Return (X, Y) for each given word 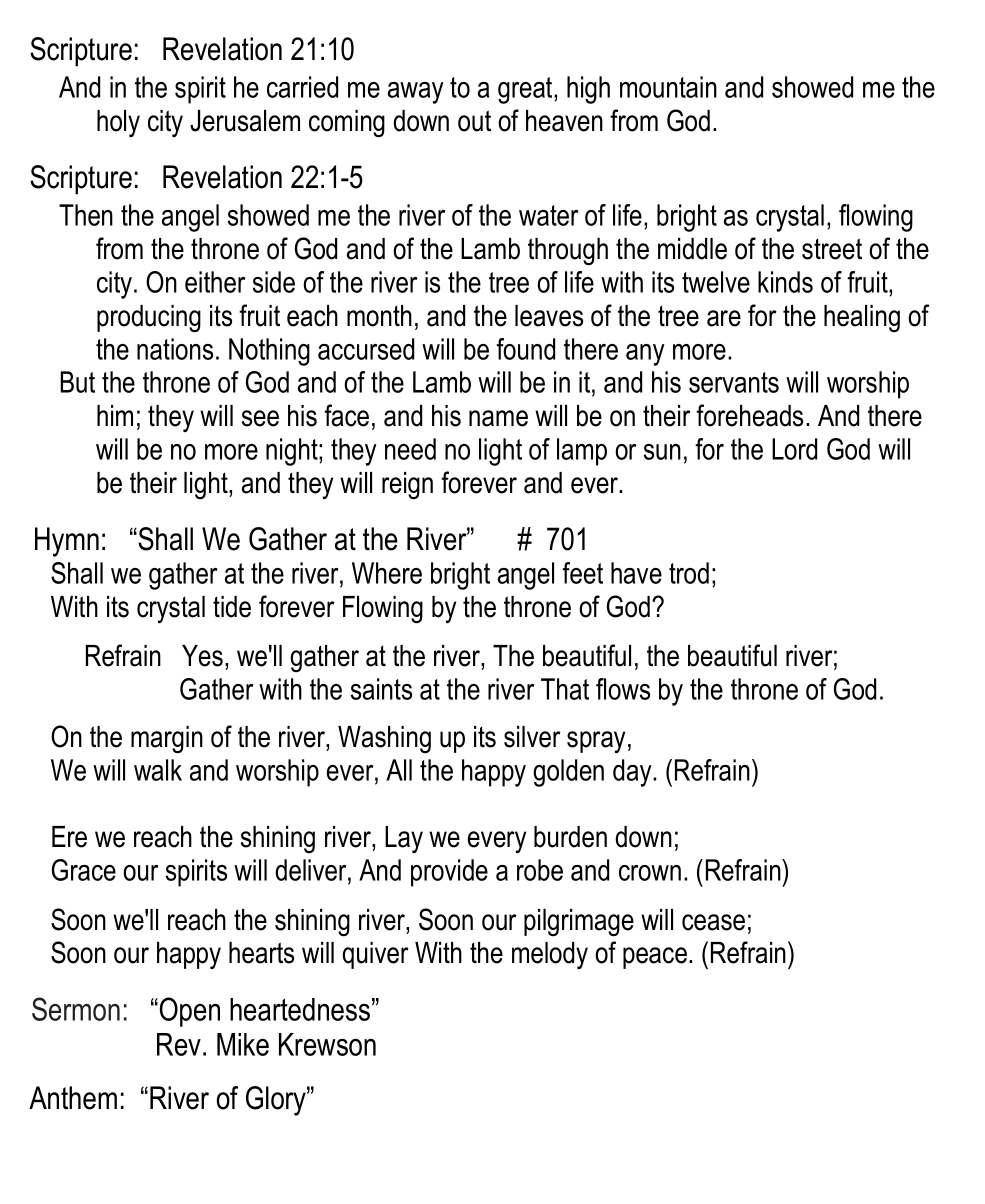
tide (232, 607)
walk (158, 770)
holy (118, 123)
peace (655, 958)
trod (689, 573)
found (525, 349)
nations (175, 349)
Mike (243, 1044)
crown (650, 873)
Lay (404, 839)
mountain (668, 87)
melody (550, 955)
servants (734, 382)
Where (387, 573)
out (474, 121)
